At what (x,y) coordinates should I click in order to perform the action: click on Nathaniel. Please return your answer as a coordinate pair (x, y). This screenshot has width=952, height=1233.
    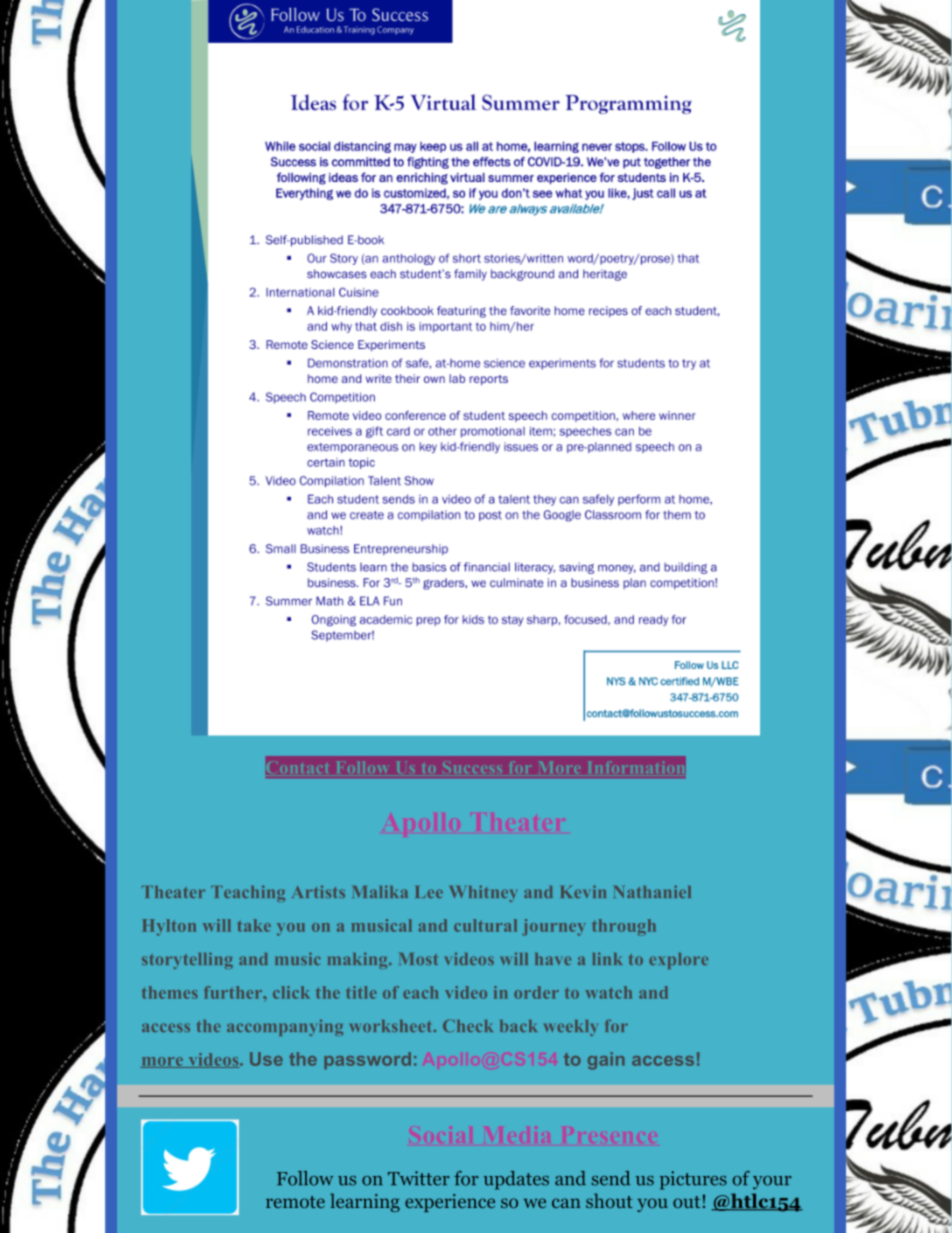
    Looking at the image, I should click on (652, 891).
